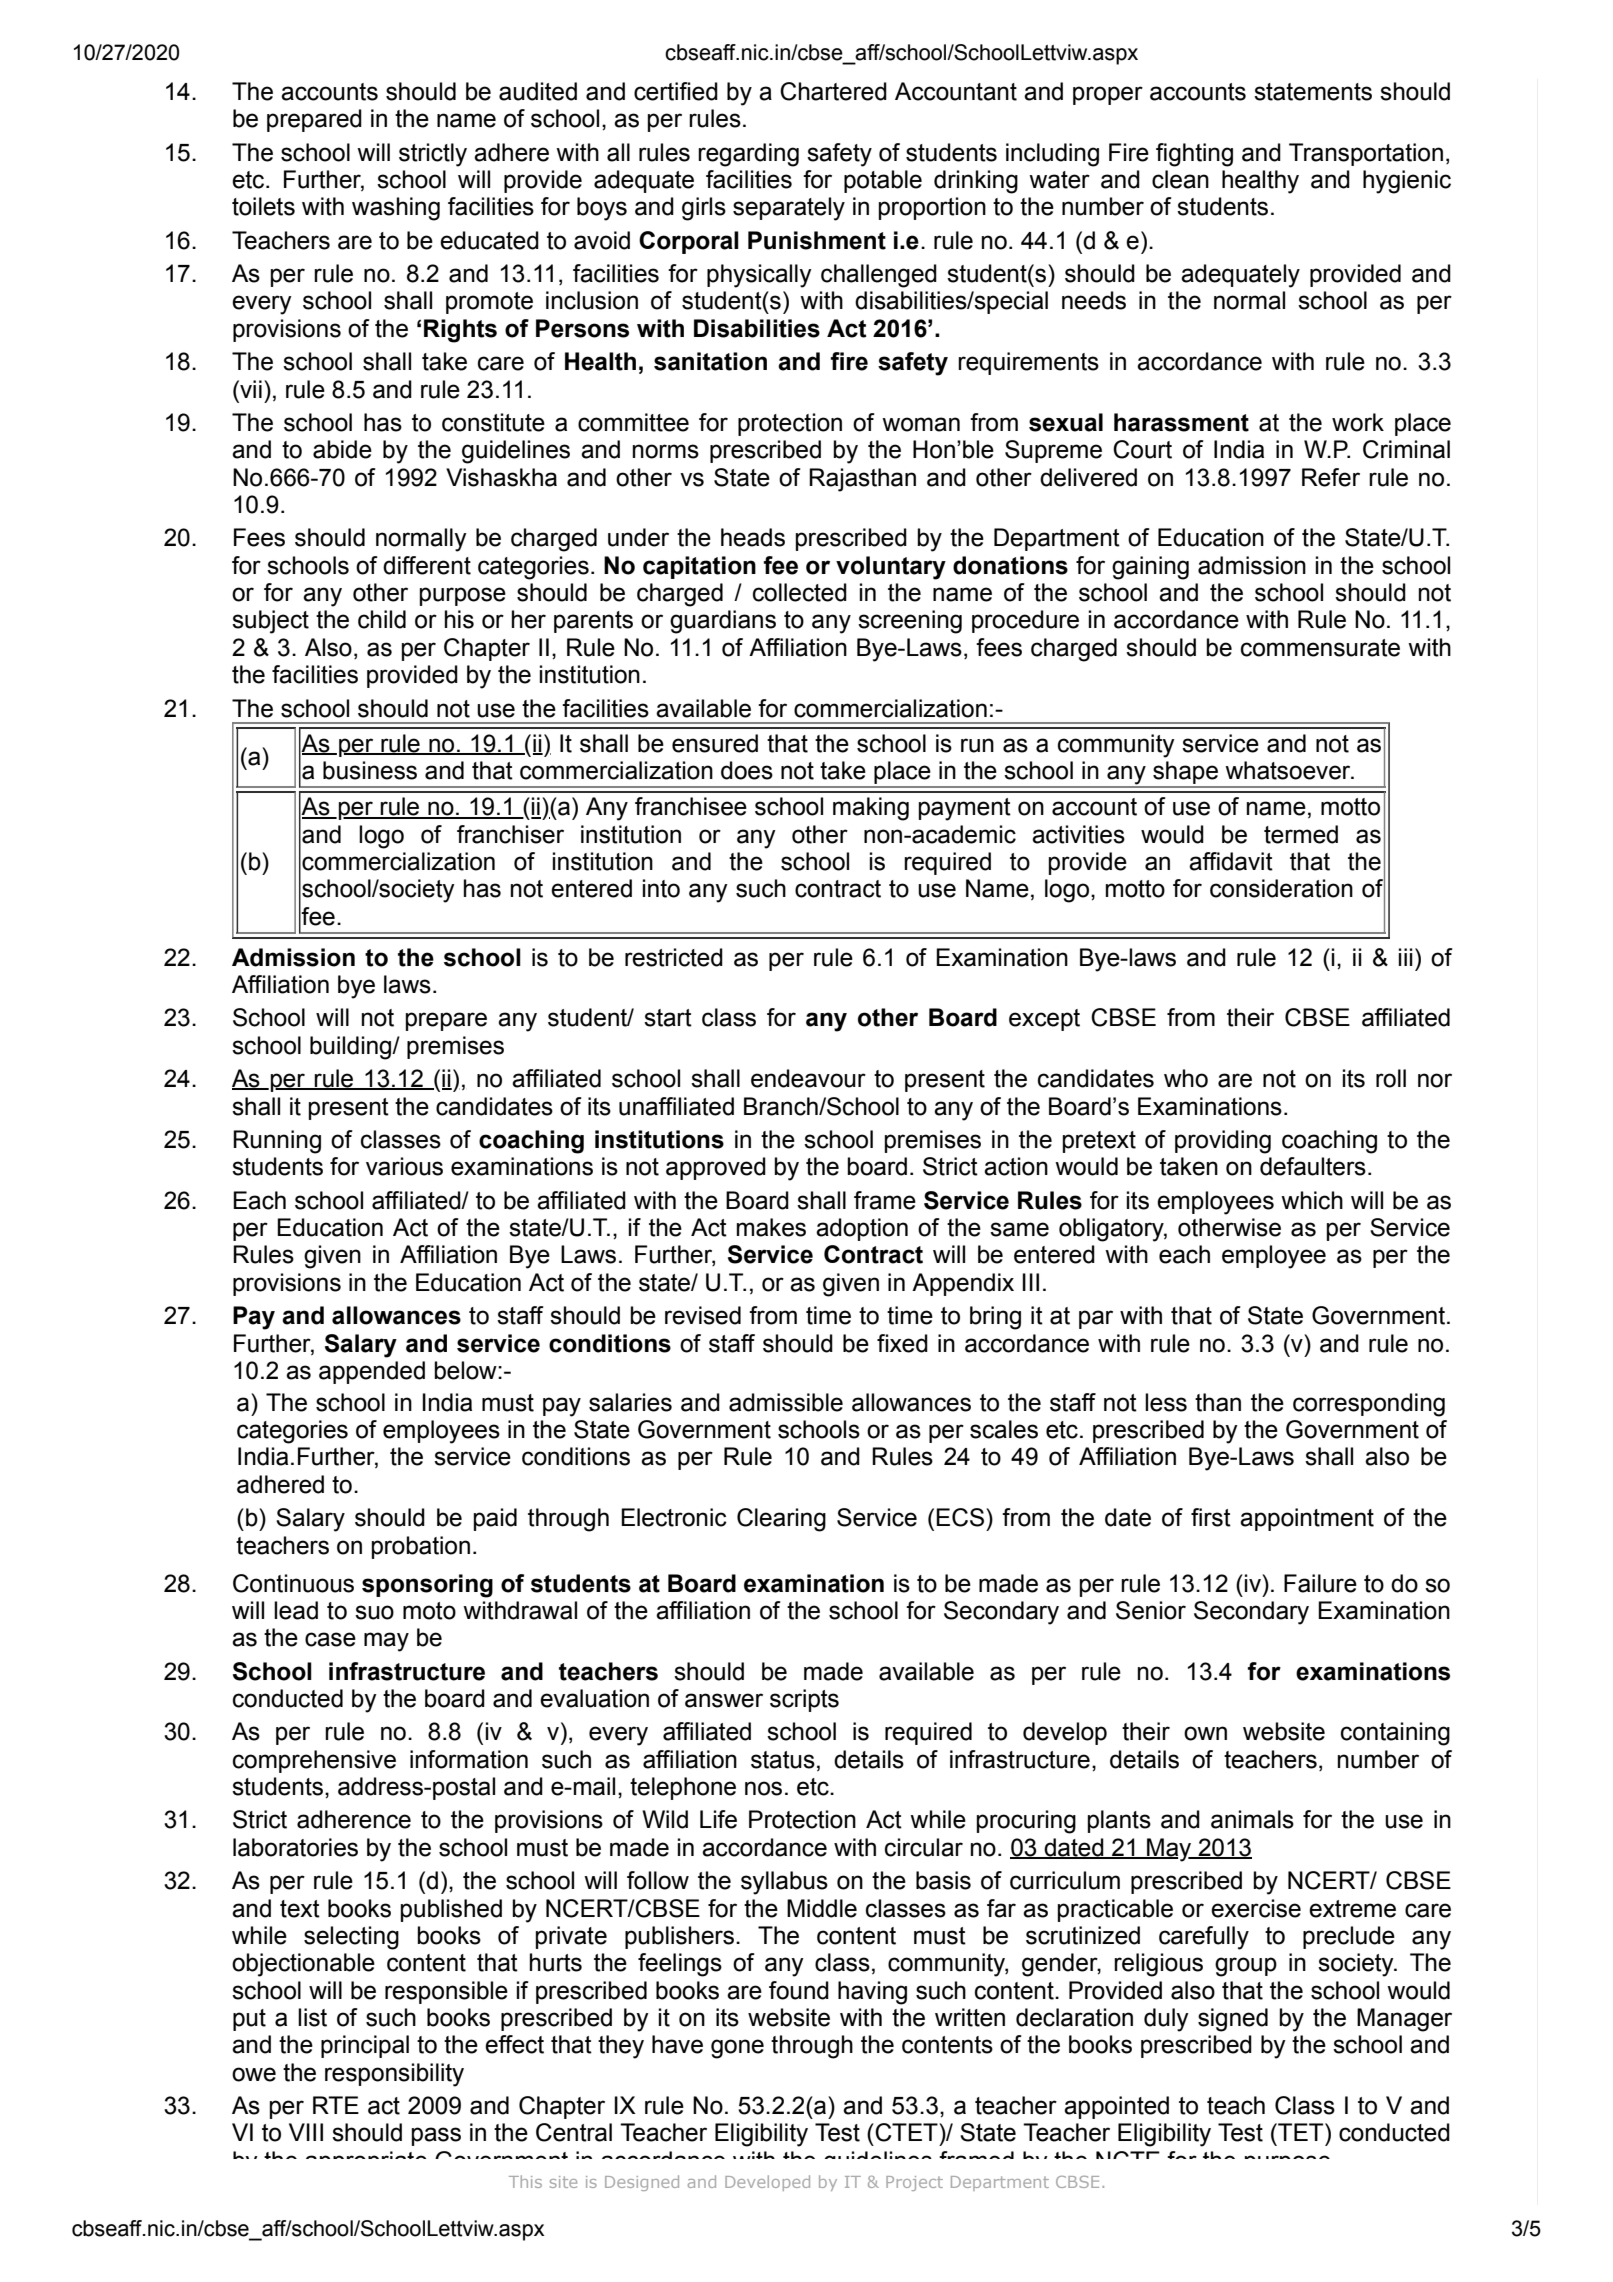  Describe the element at coordinates (1194, 155) in the document. I see `fighting` at that location.
